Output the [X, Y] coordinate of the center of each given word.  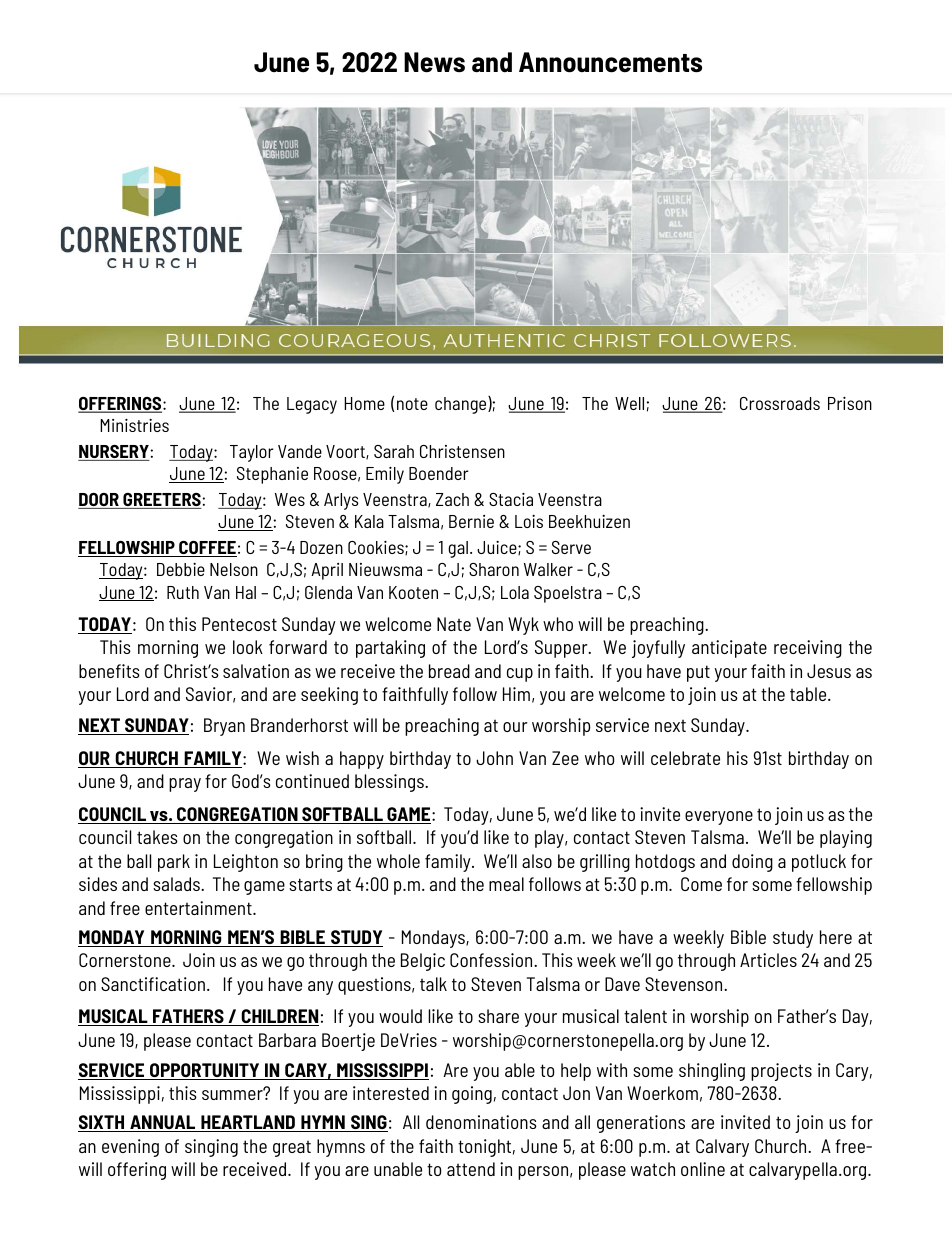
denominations [481, 1122]
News [434, 62]
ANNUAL [163, 1123]
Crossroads [780, 403]
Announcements [610, 62]
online [703, 1169]
